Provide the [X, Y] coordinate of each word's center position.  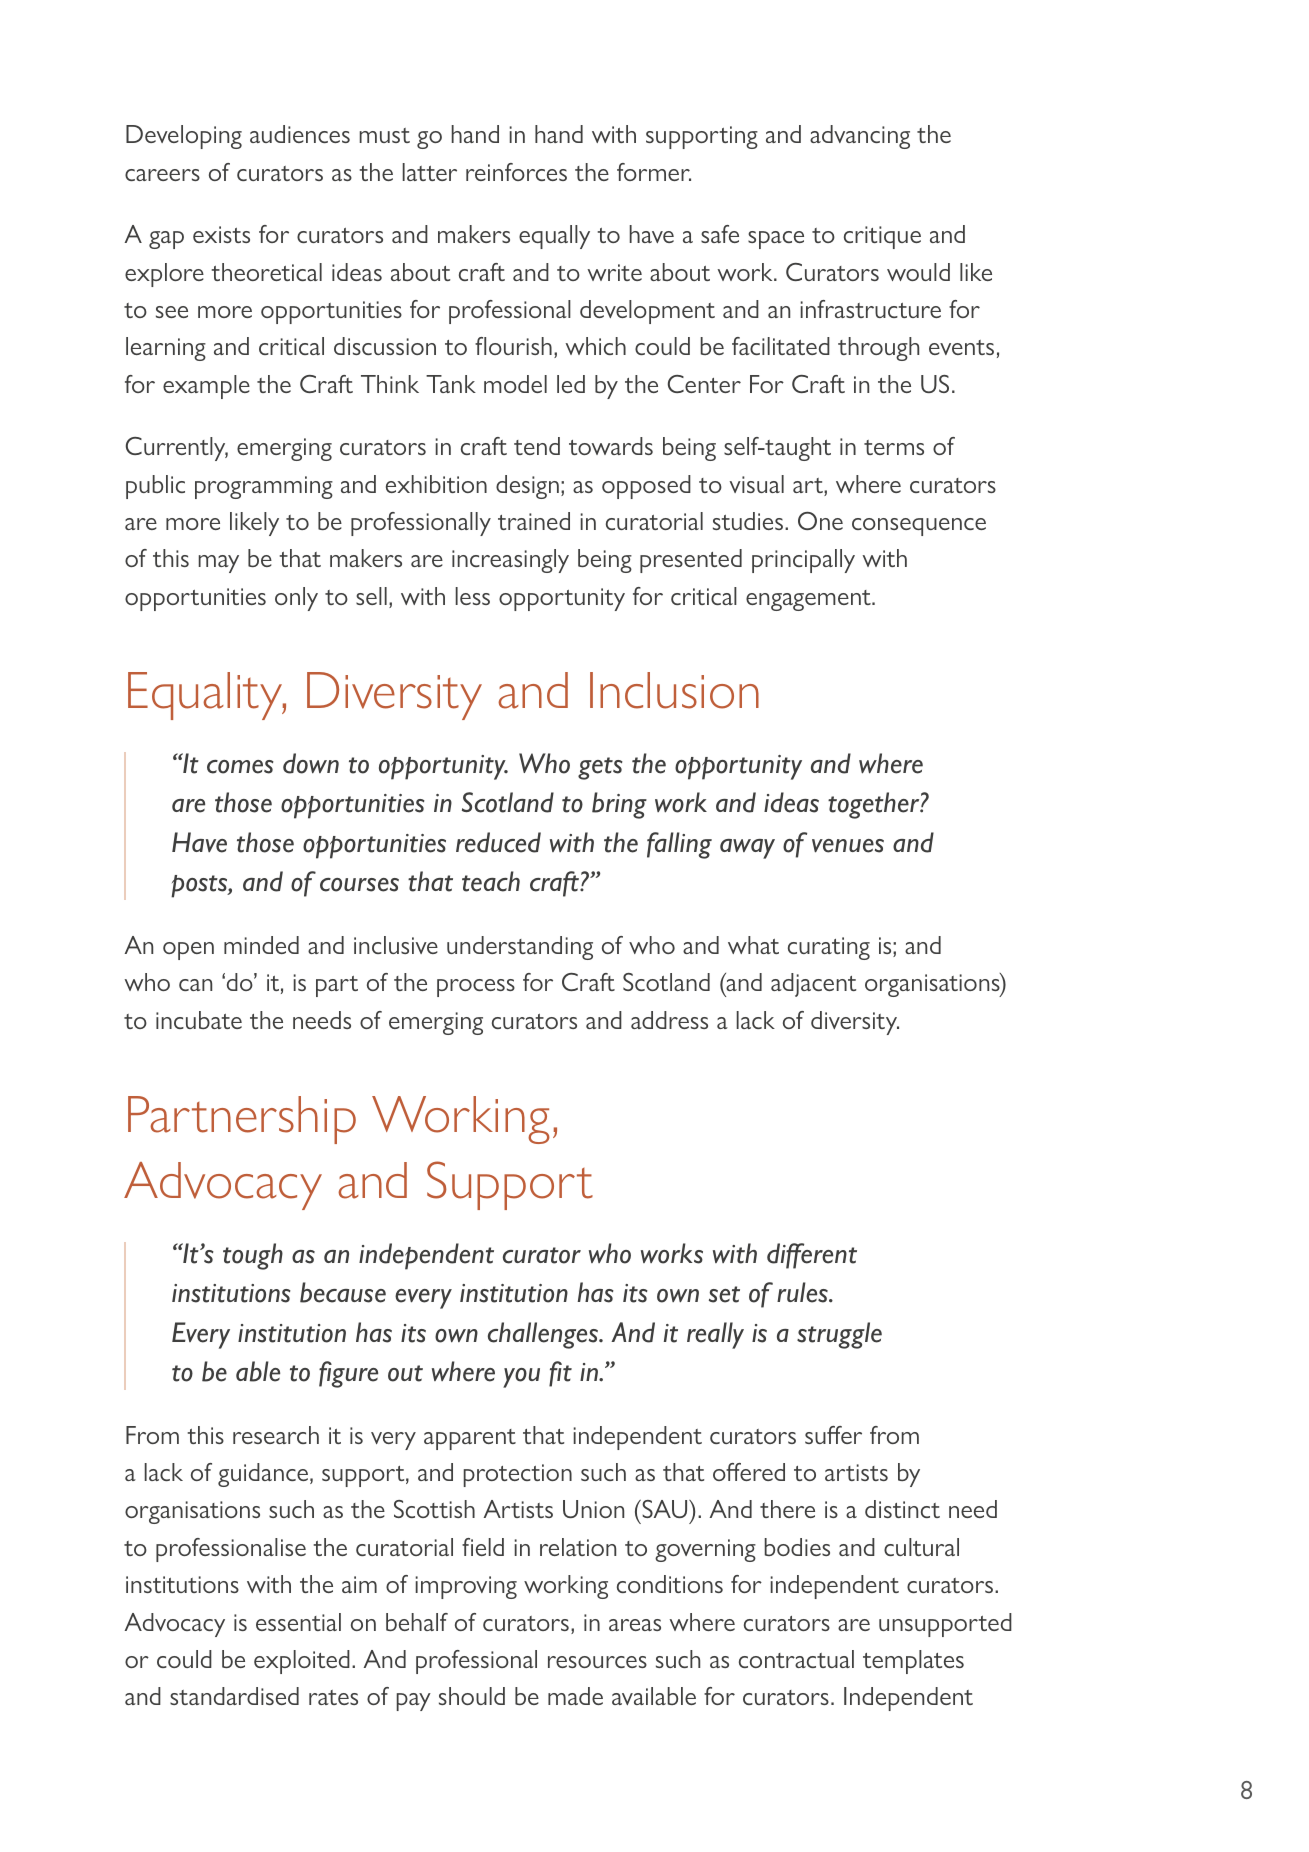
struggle [839, 1335]
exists [221, 234]
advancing [860, 137]
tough [253, 1256]
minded [261, 945]
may [219, 564]
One [820, 521]
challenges [544, 1335]
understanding [520, 948]
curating [829, 948]
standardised [234, 1696]
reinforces [516, 172]
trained [534, 521]
